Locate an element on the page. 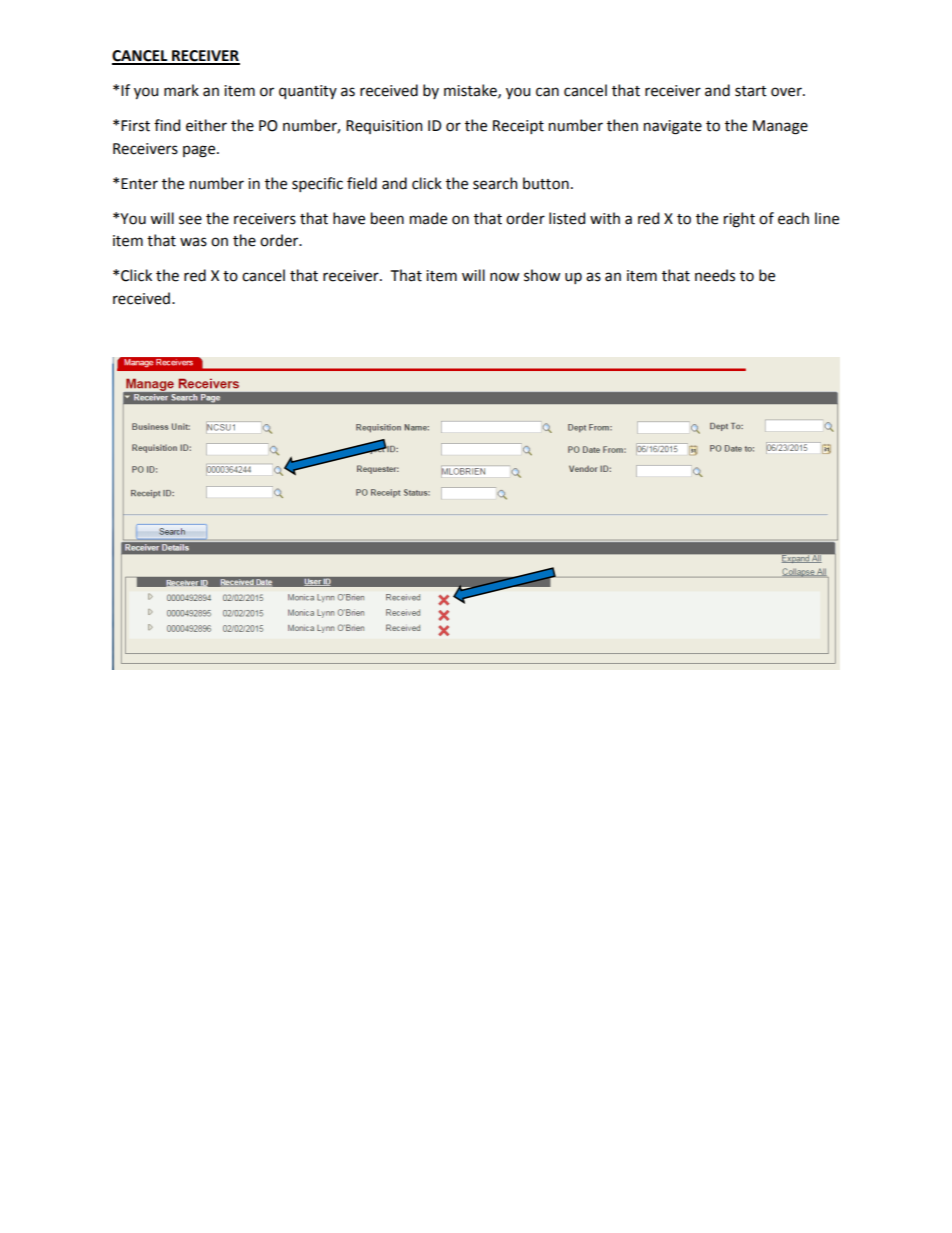  mark is located at coordinates (181, 90).
